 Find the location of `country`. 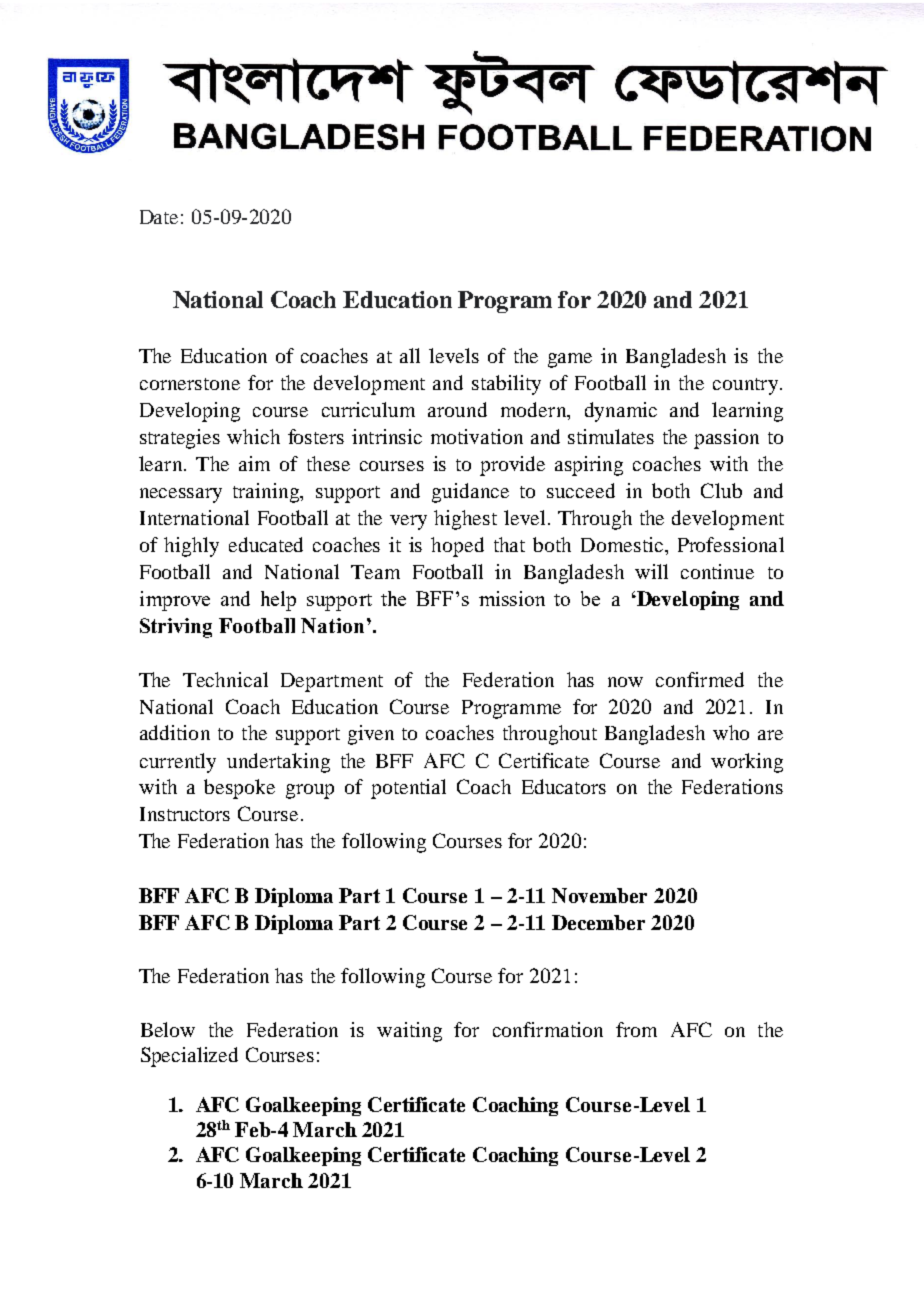

country is located at coordinates (747, 386).
